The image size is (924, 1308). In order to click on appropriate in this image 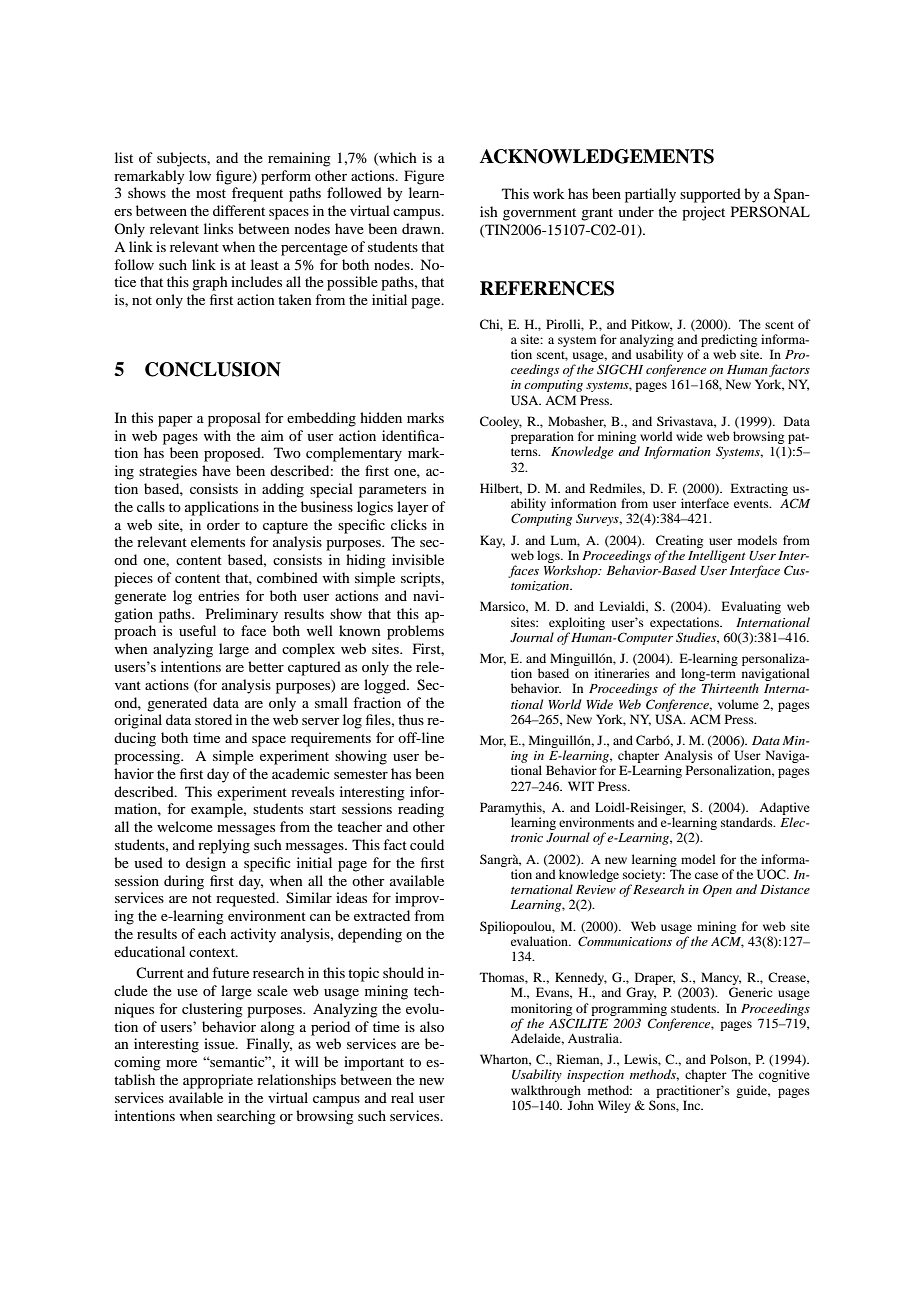, I will do `click(218, 1081)`.
